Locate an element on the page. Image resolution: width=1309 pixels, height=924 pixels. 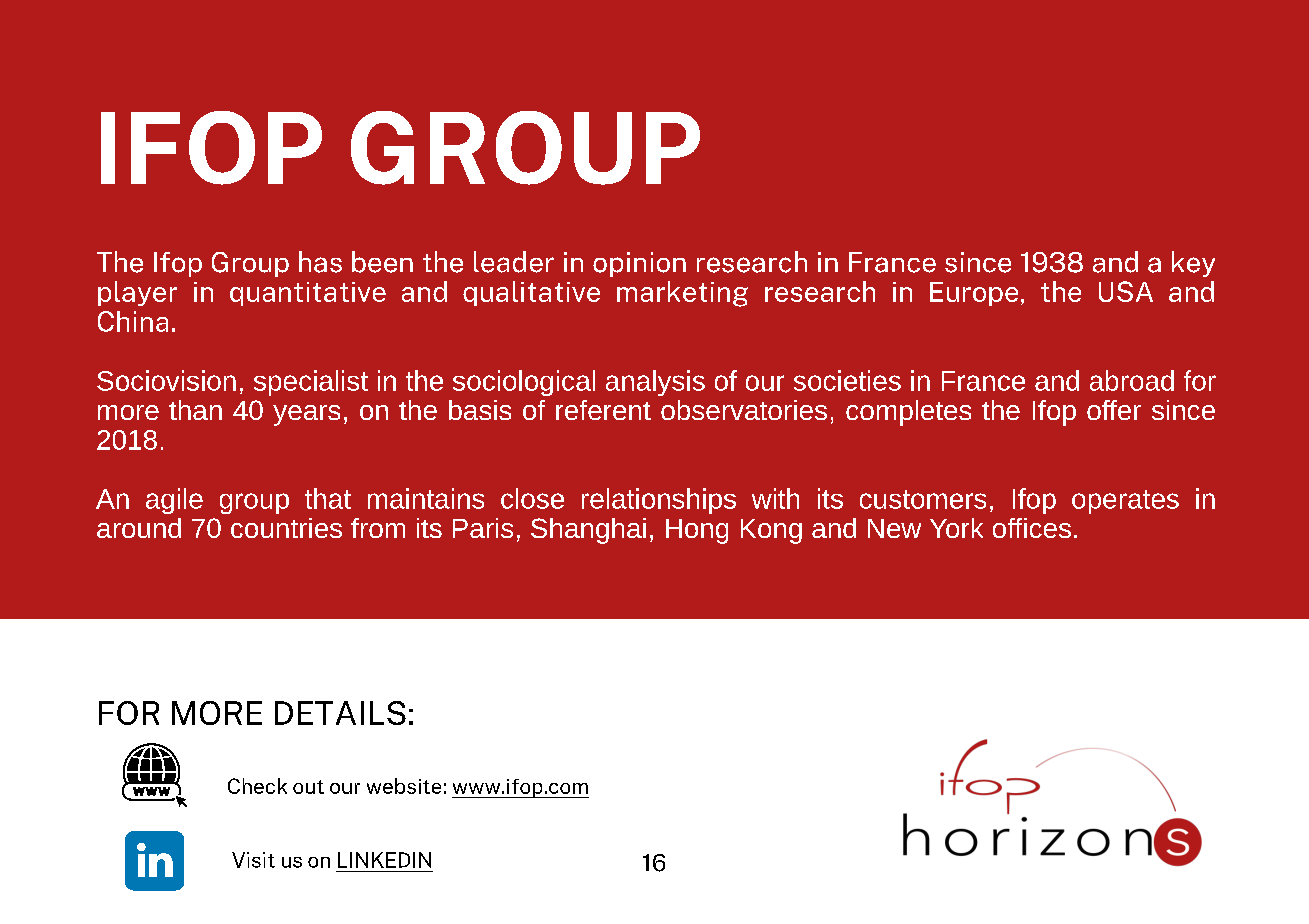
offices is located at coordinates (1032, 528).
